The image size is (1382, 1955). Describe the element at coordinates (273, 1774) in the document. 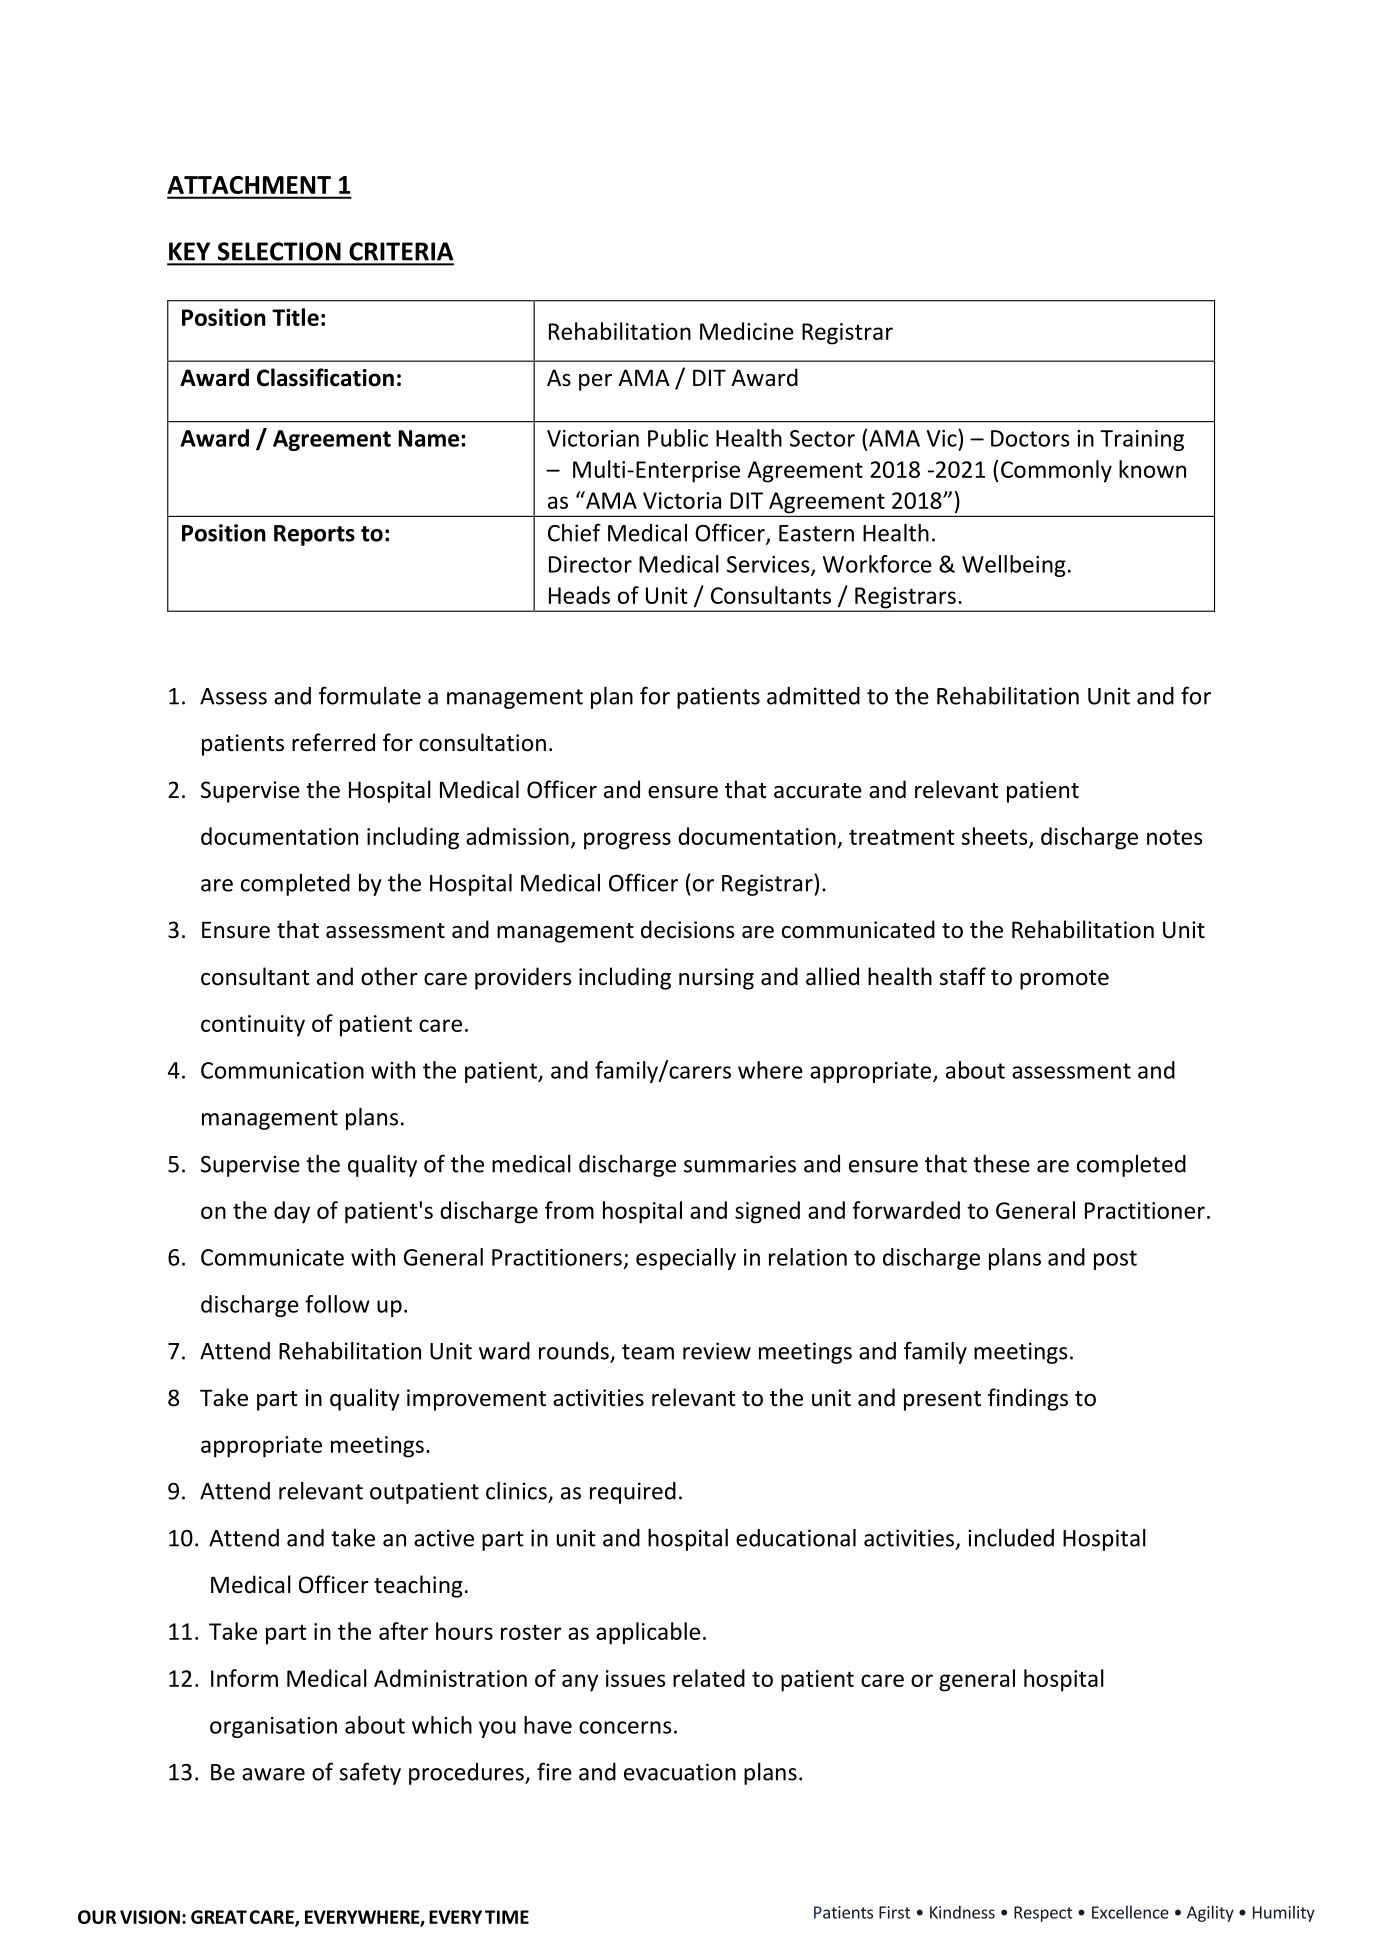

I see `aware` at that location.
